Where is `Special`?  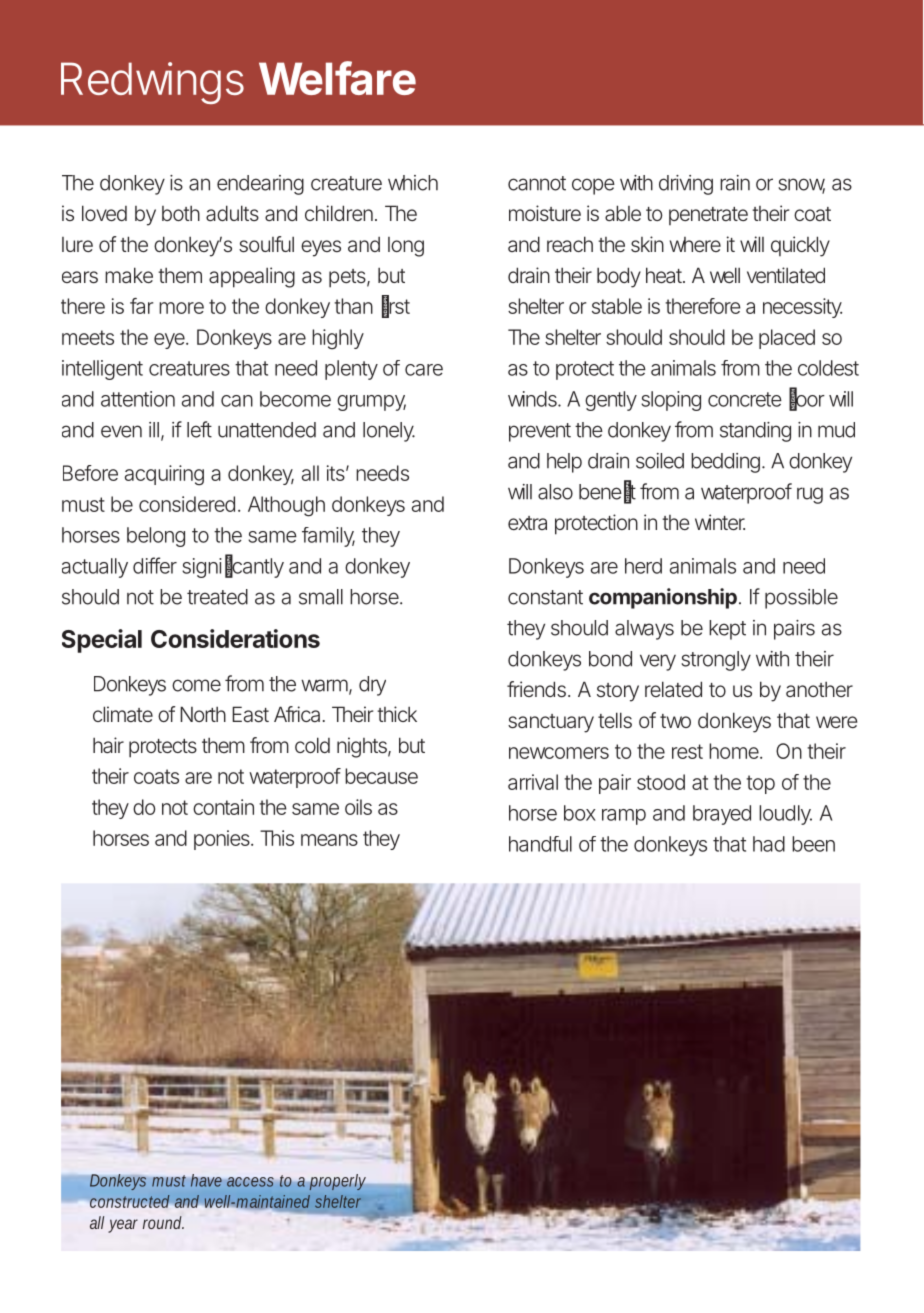 Special is located at coordinates (102, 641).
